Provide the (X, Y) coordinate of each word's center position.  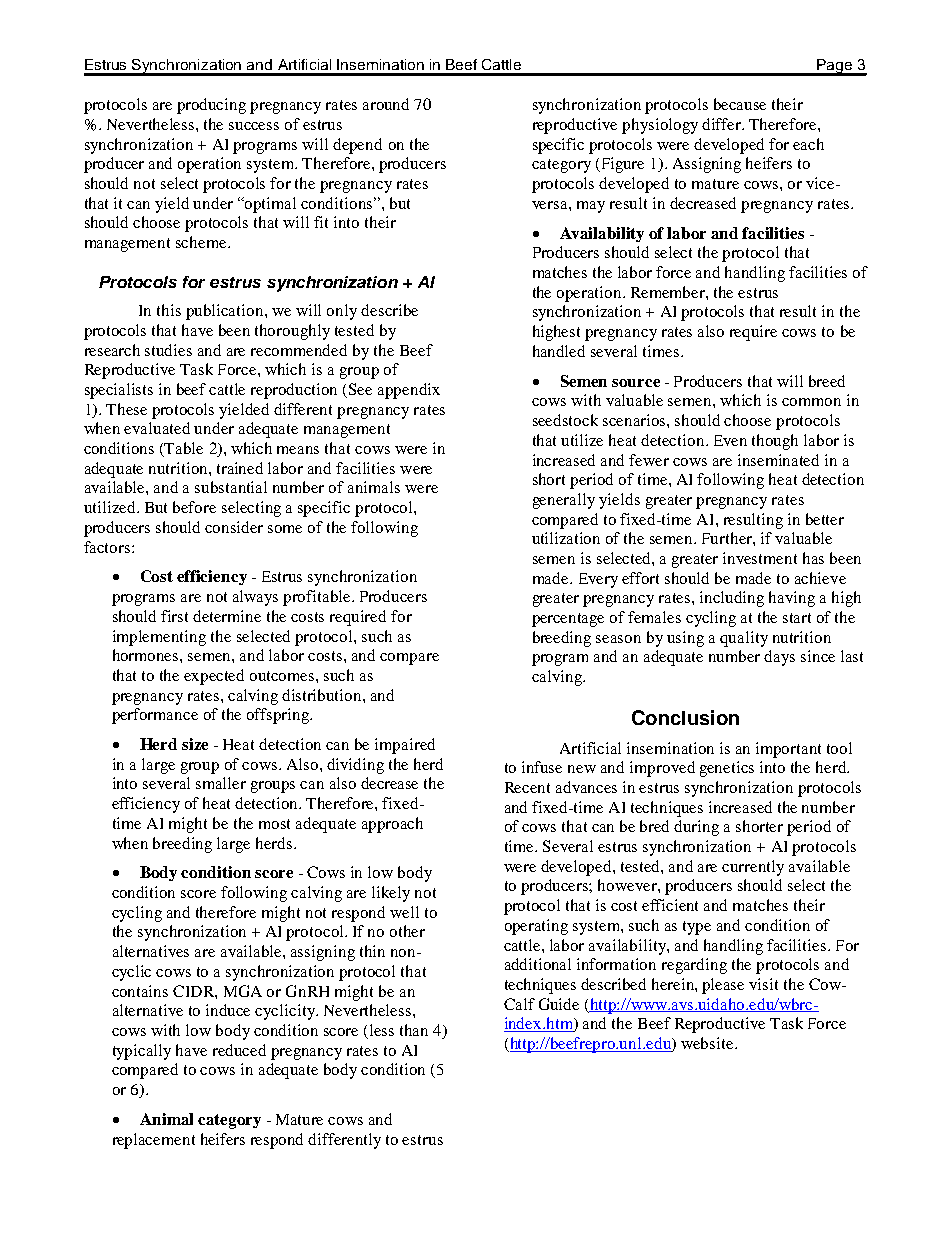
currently (753, 868)
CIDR (194, 991)
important (788, 750)
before (194, 507)
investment (760, 558)
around (386, 104)
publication (226, 312)
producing (211, 106)
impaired (405, 746)
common (811, 402)
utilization (566, 538)
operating (536, 927)
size (195, 744)
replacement (154, 1141)
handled (559, 351)
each (808, 144)
